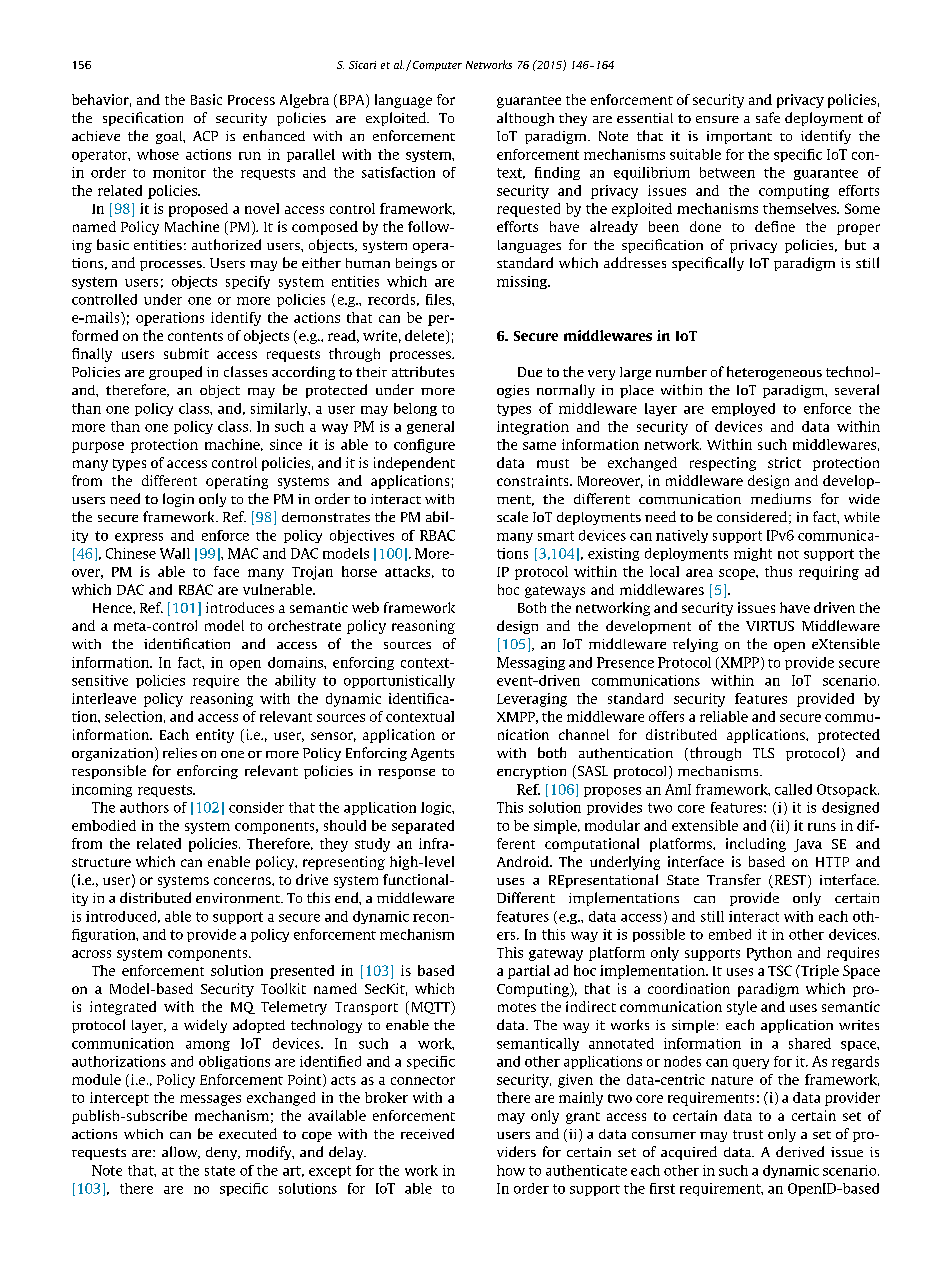  What do you see at coordinates (525, 119) in the screenshot?
I see `although` at bounding box center [525, 119].
